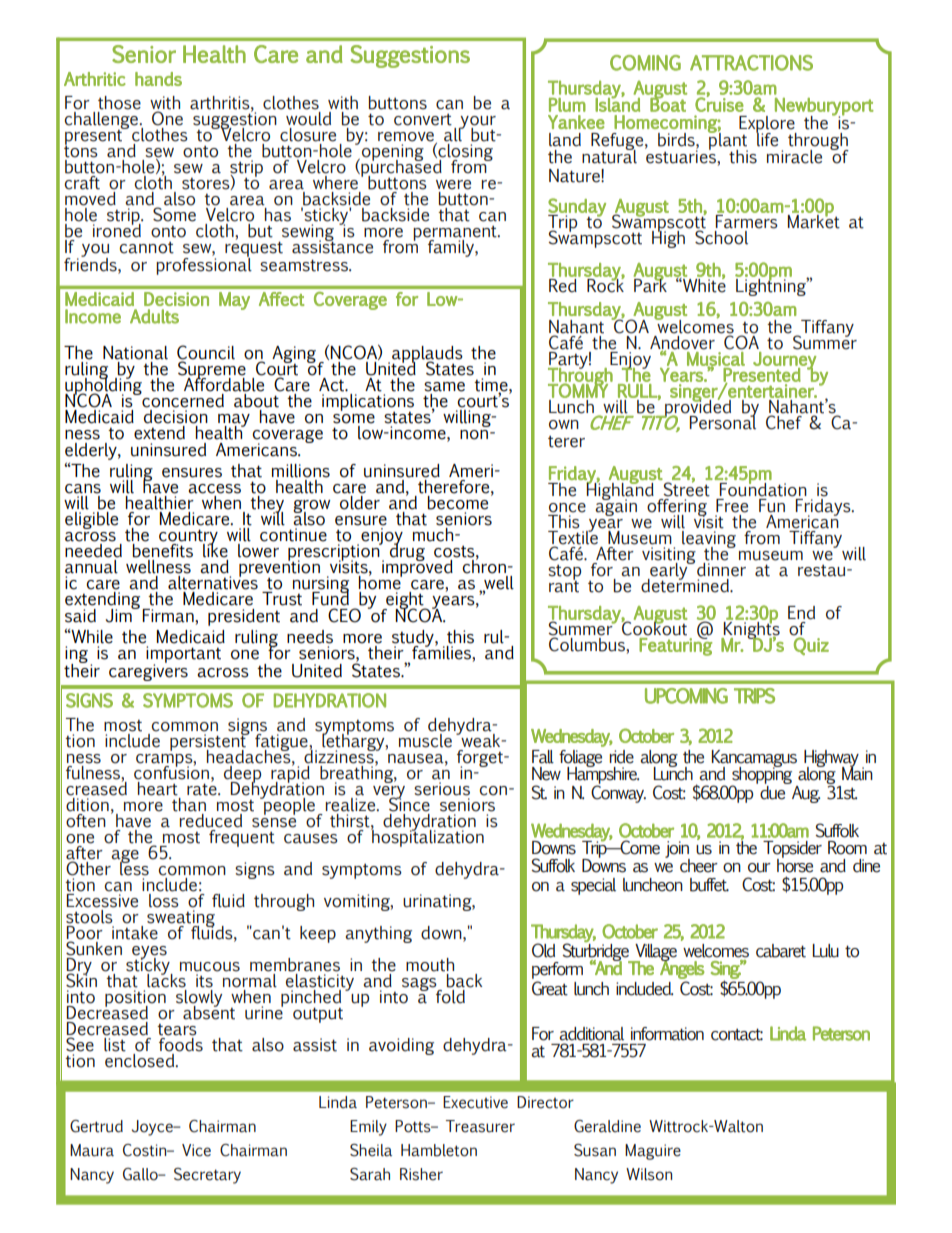  I want to click on Explore, so click(768, 125).
